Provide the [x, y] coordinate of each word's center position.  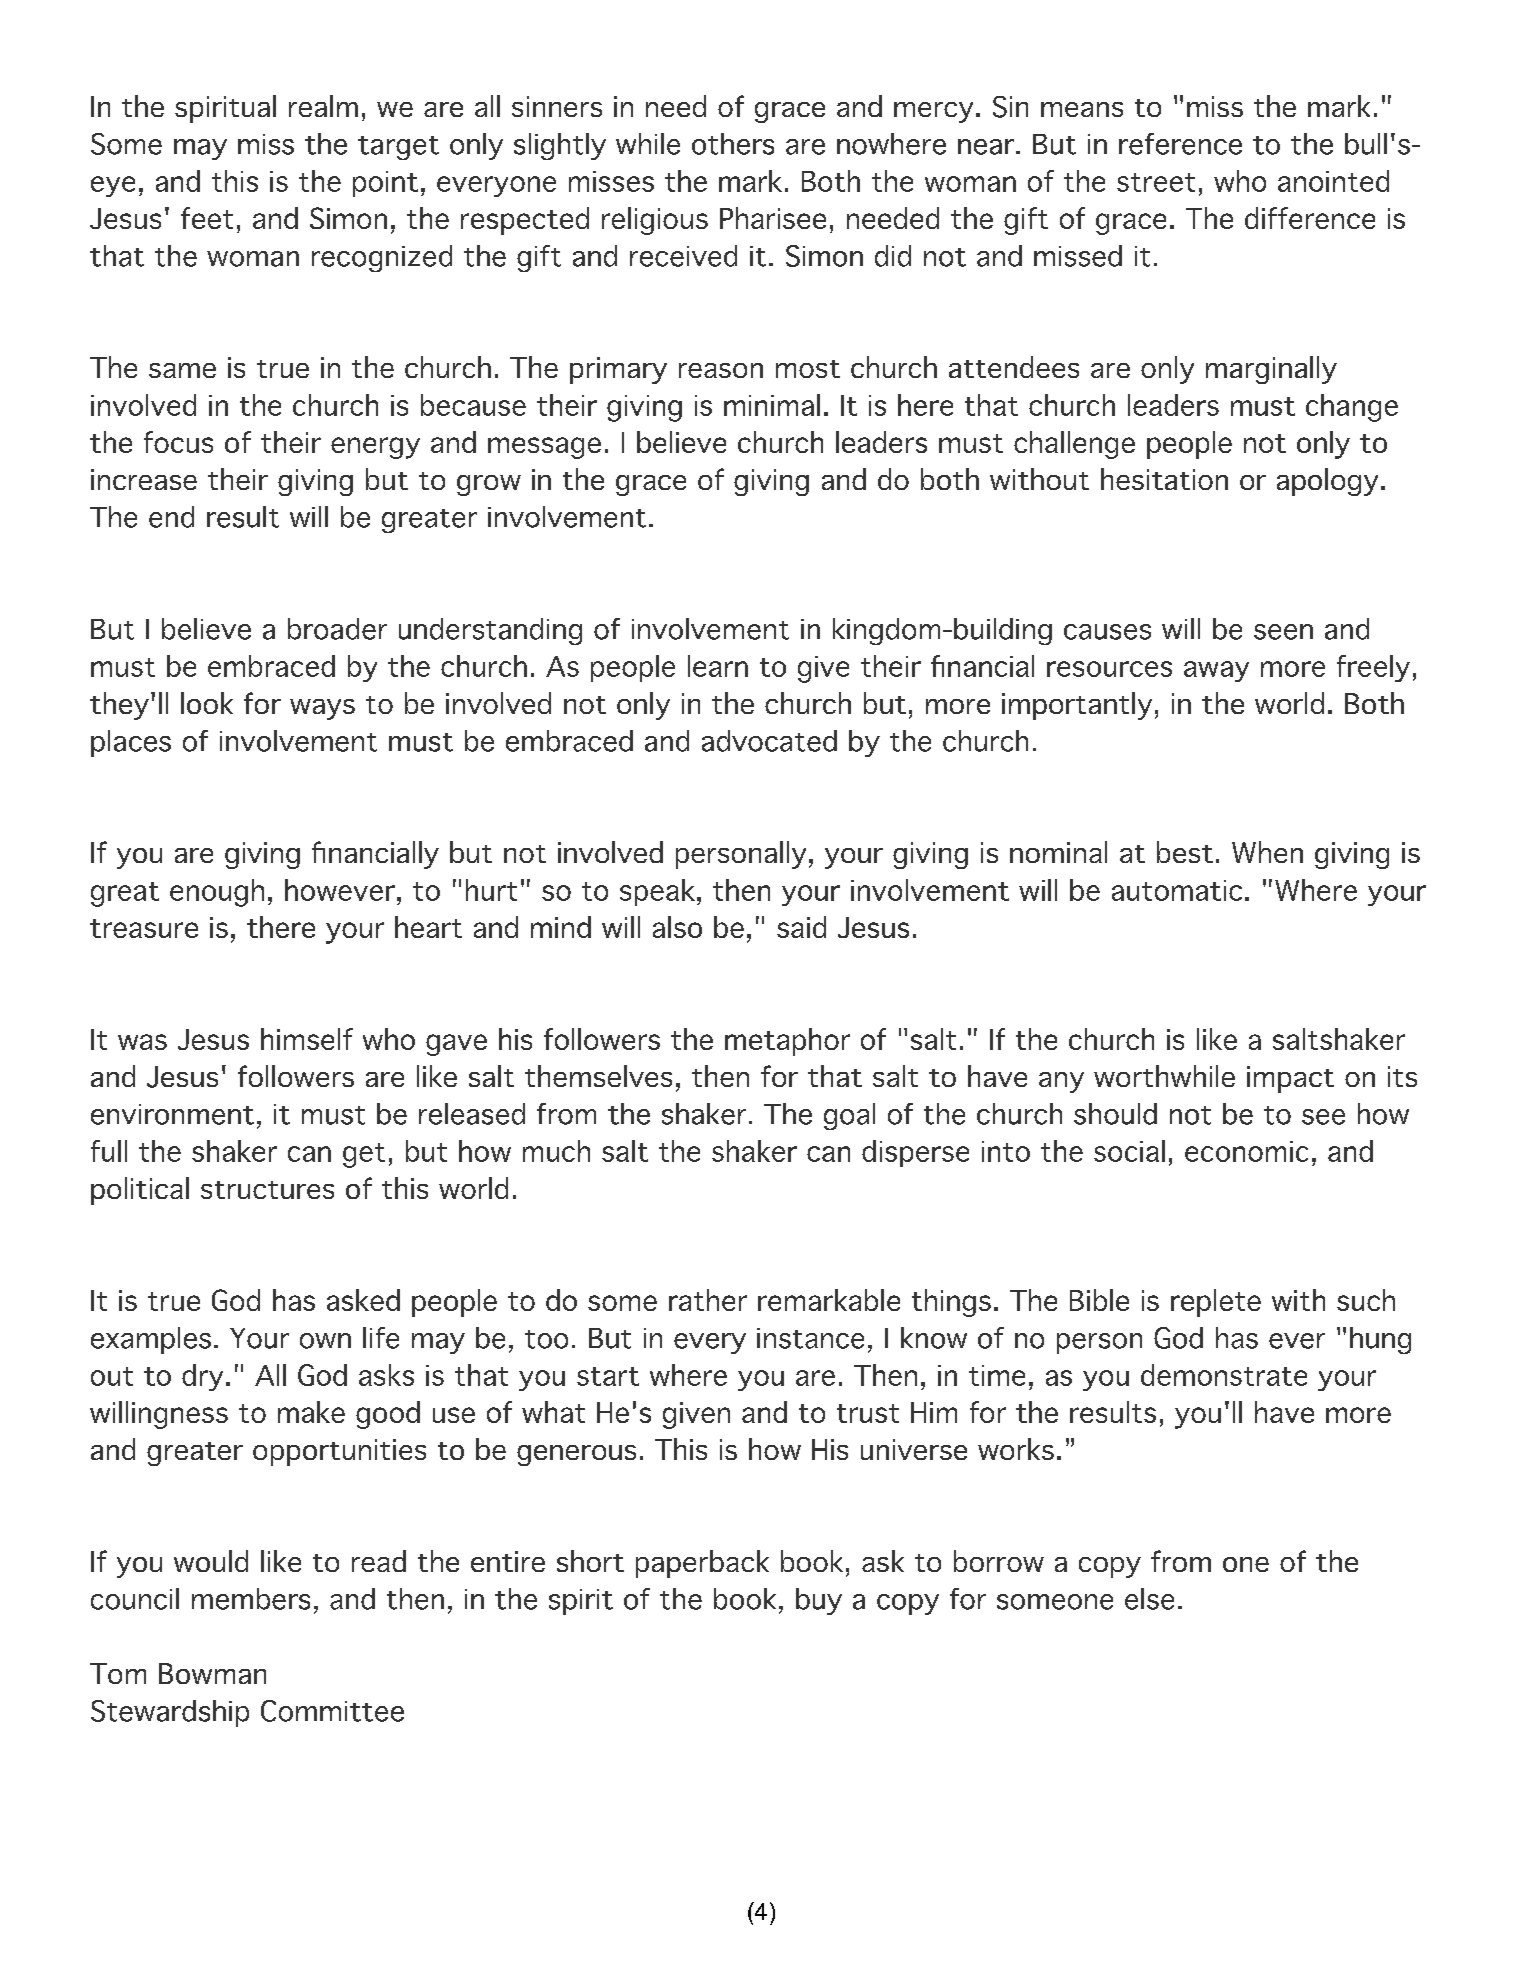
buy [819, 1601]
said [801, 927]
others [733, 144]
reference [1180, 144]
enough [217, 893]
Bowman [212, 1673]
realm [323, 106]
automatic [1177, 890]
